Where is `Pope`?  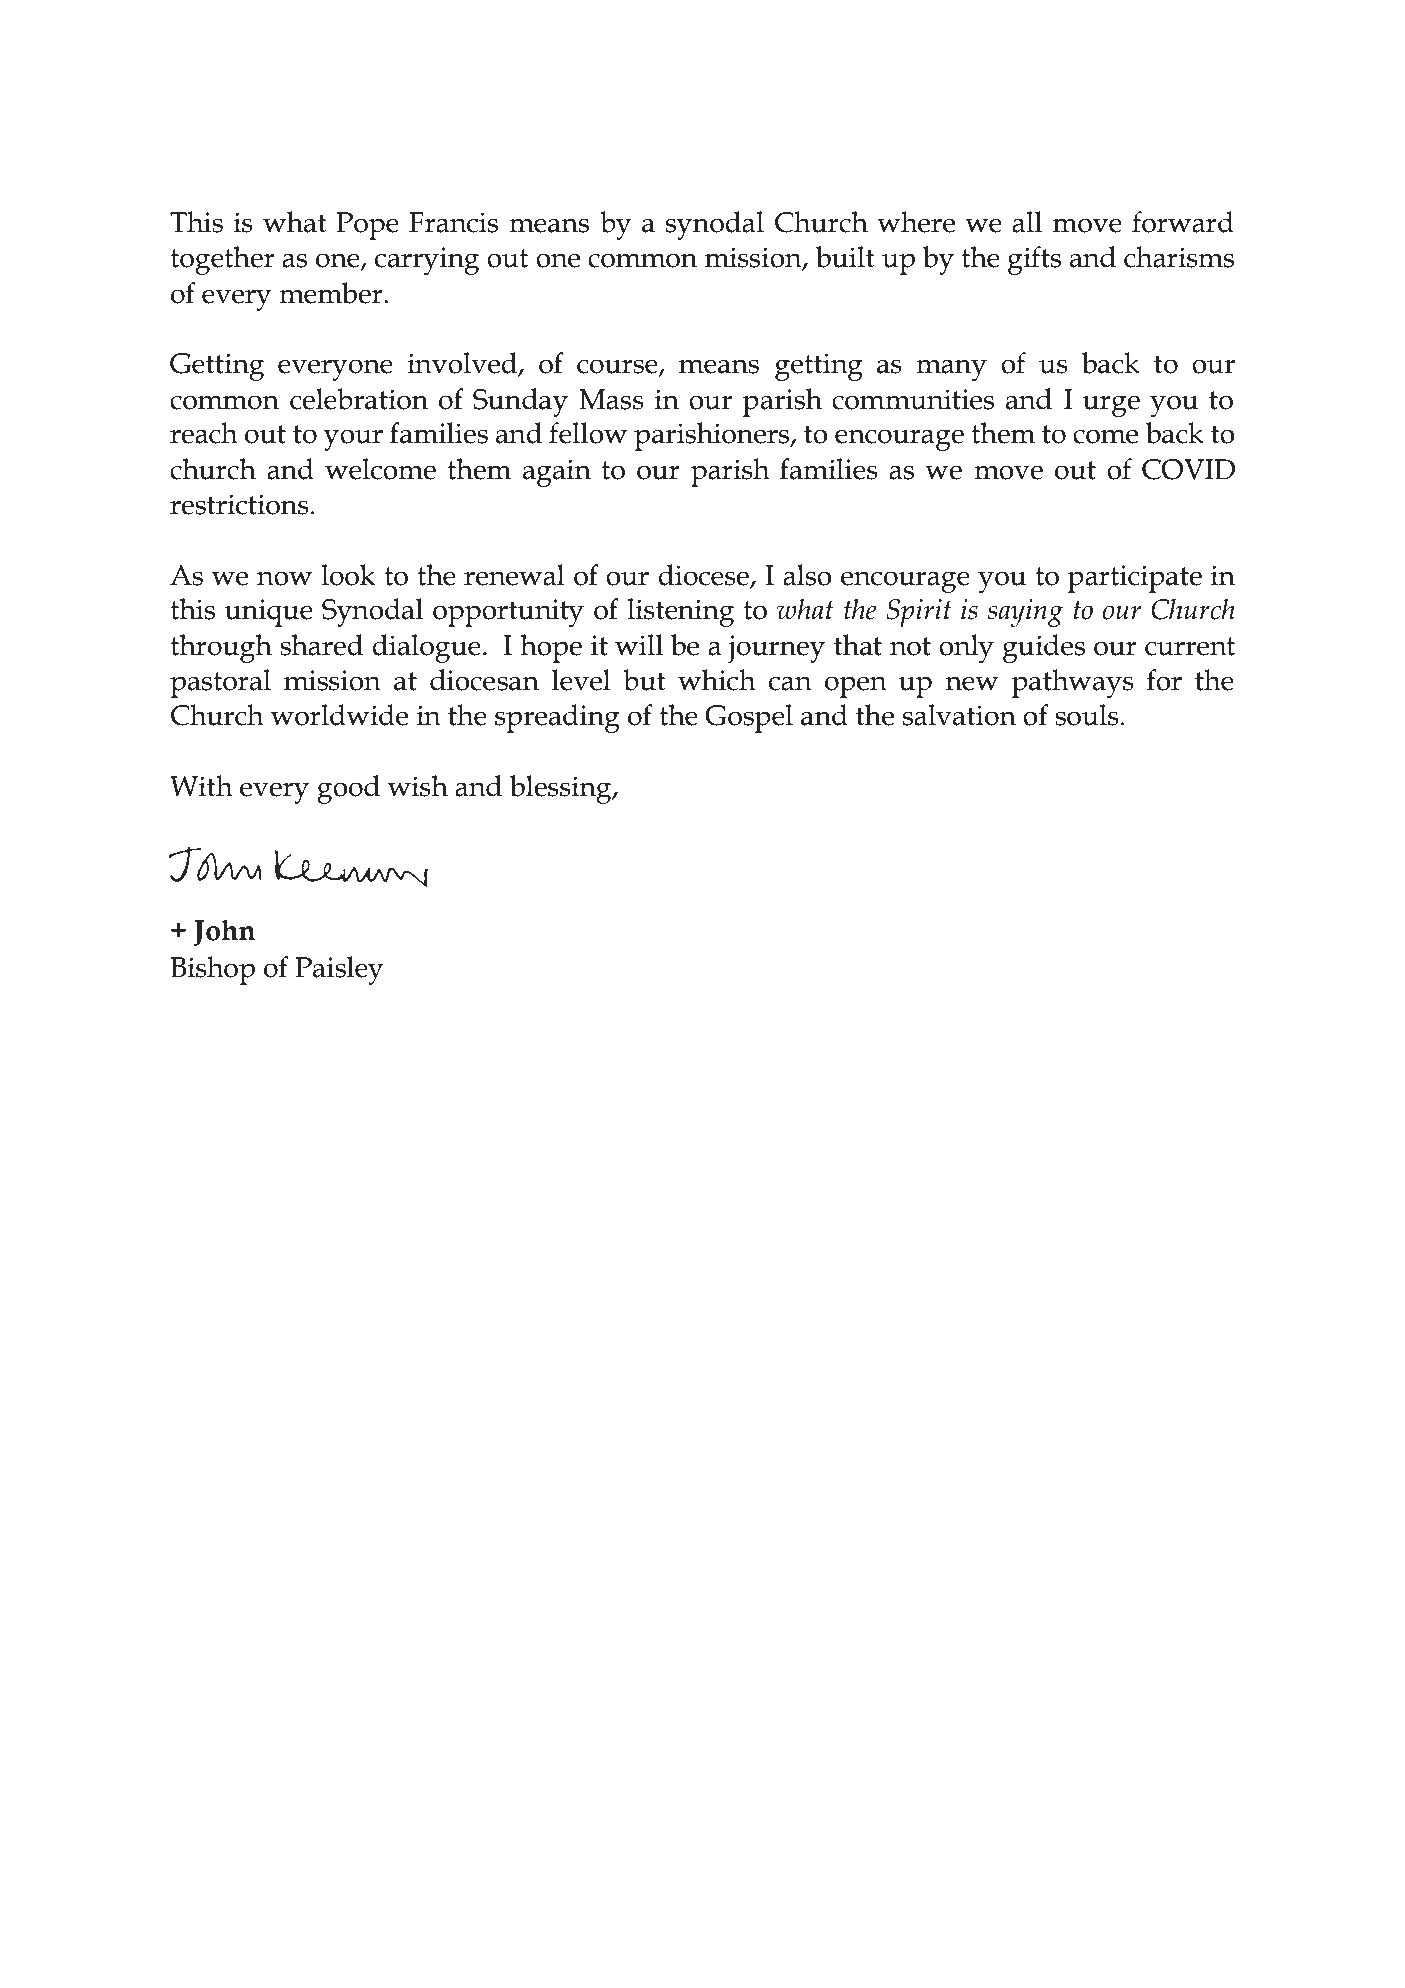 Pope is located at coordinates (367, 226).
